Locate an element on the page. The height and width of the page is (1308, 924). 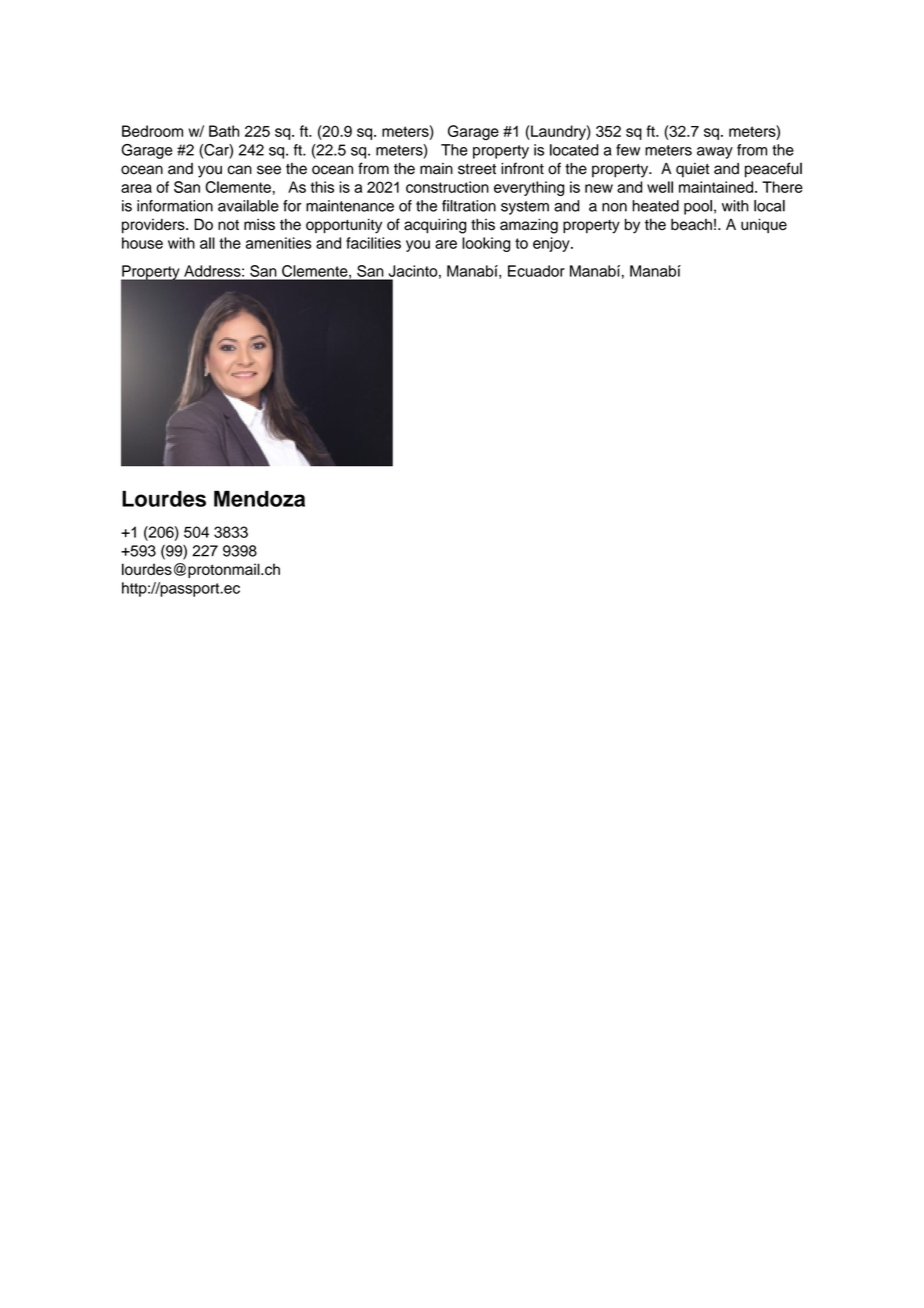
all is located at coordinates (207, 243).
